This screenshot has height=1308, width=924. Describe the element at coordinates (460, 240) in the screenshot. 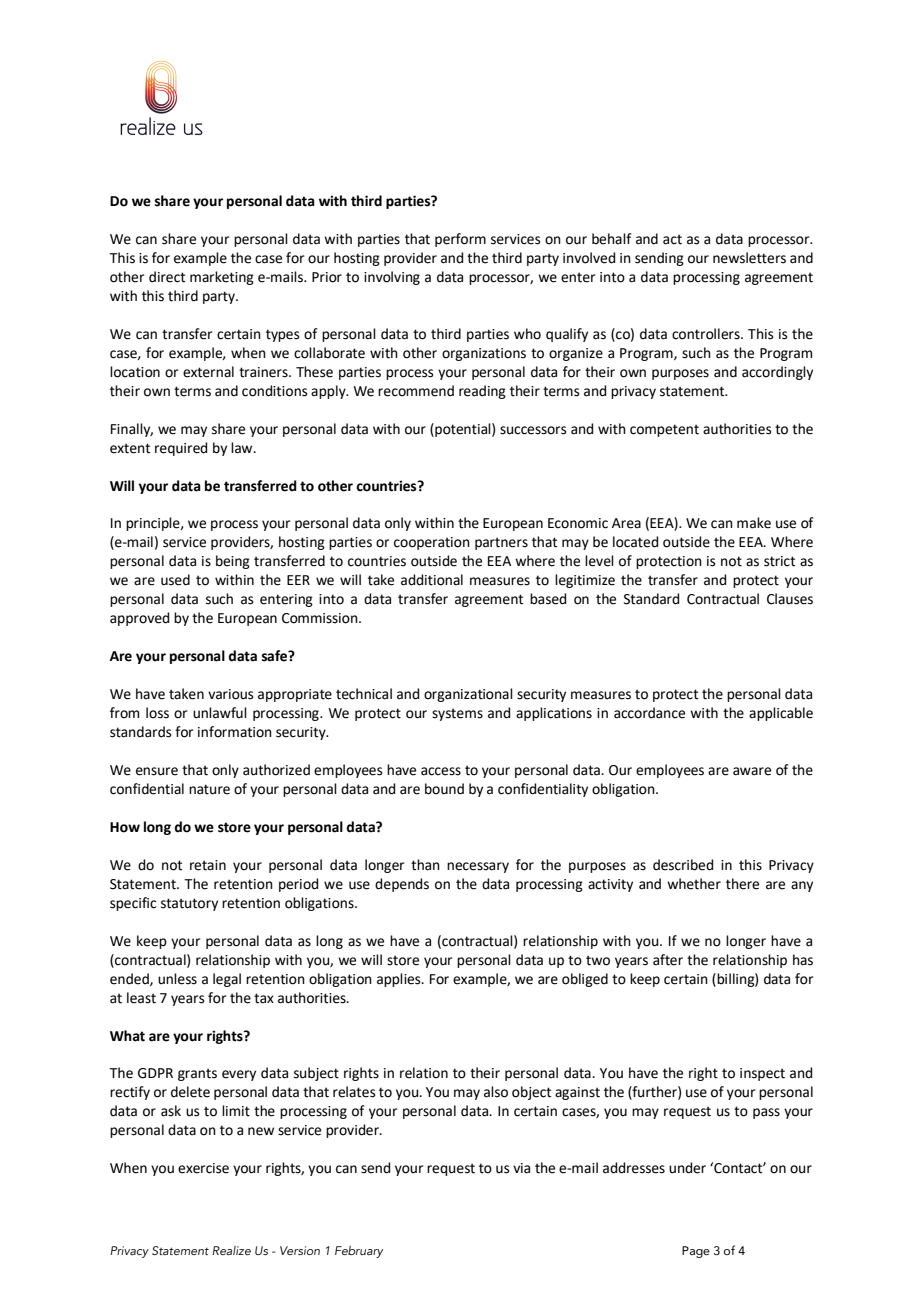

I see `perform` at that location.
